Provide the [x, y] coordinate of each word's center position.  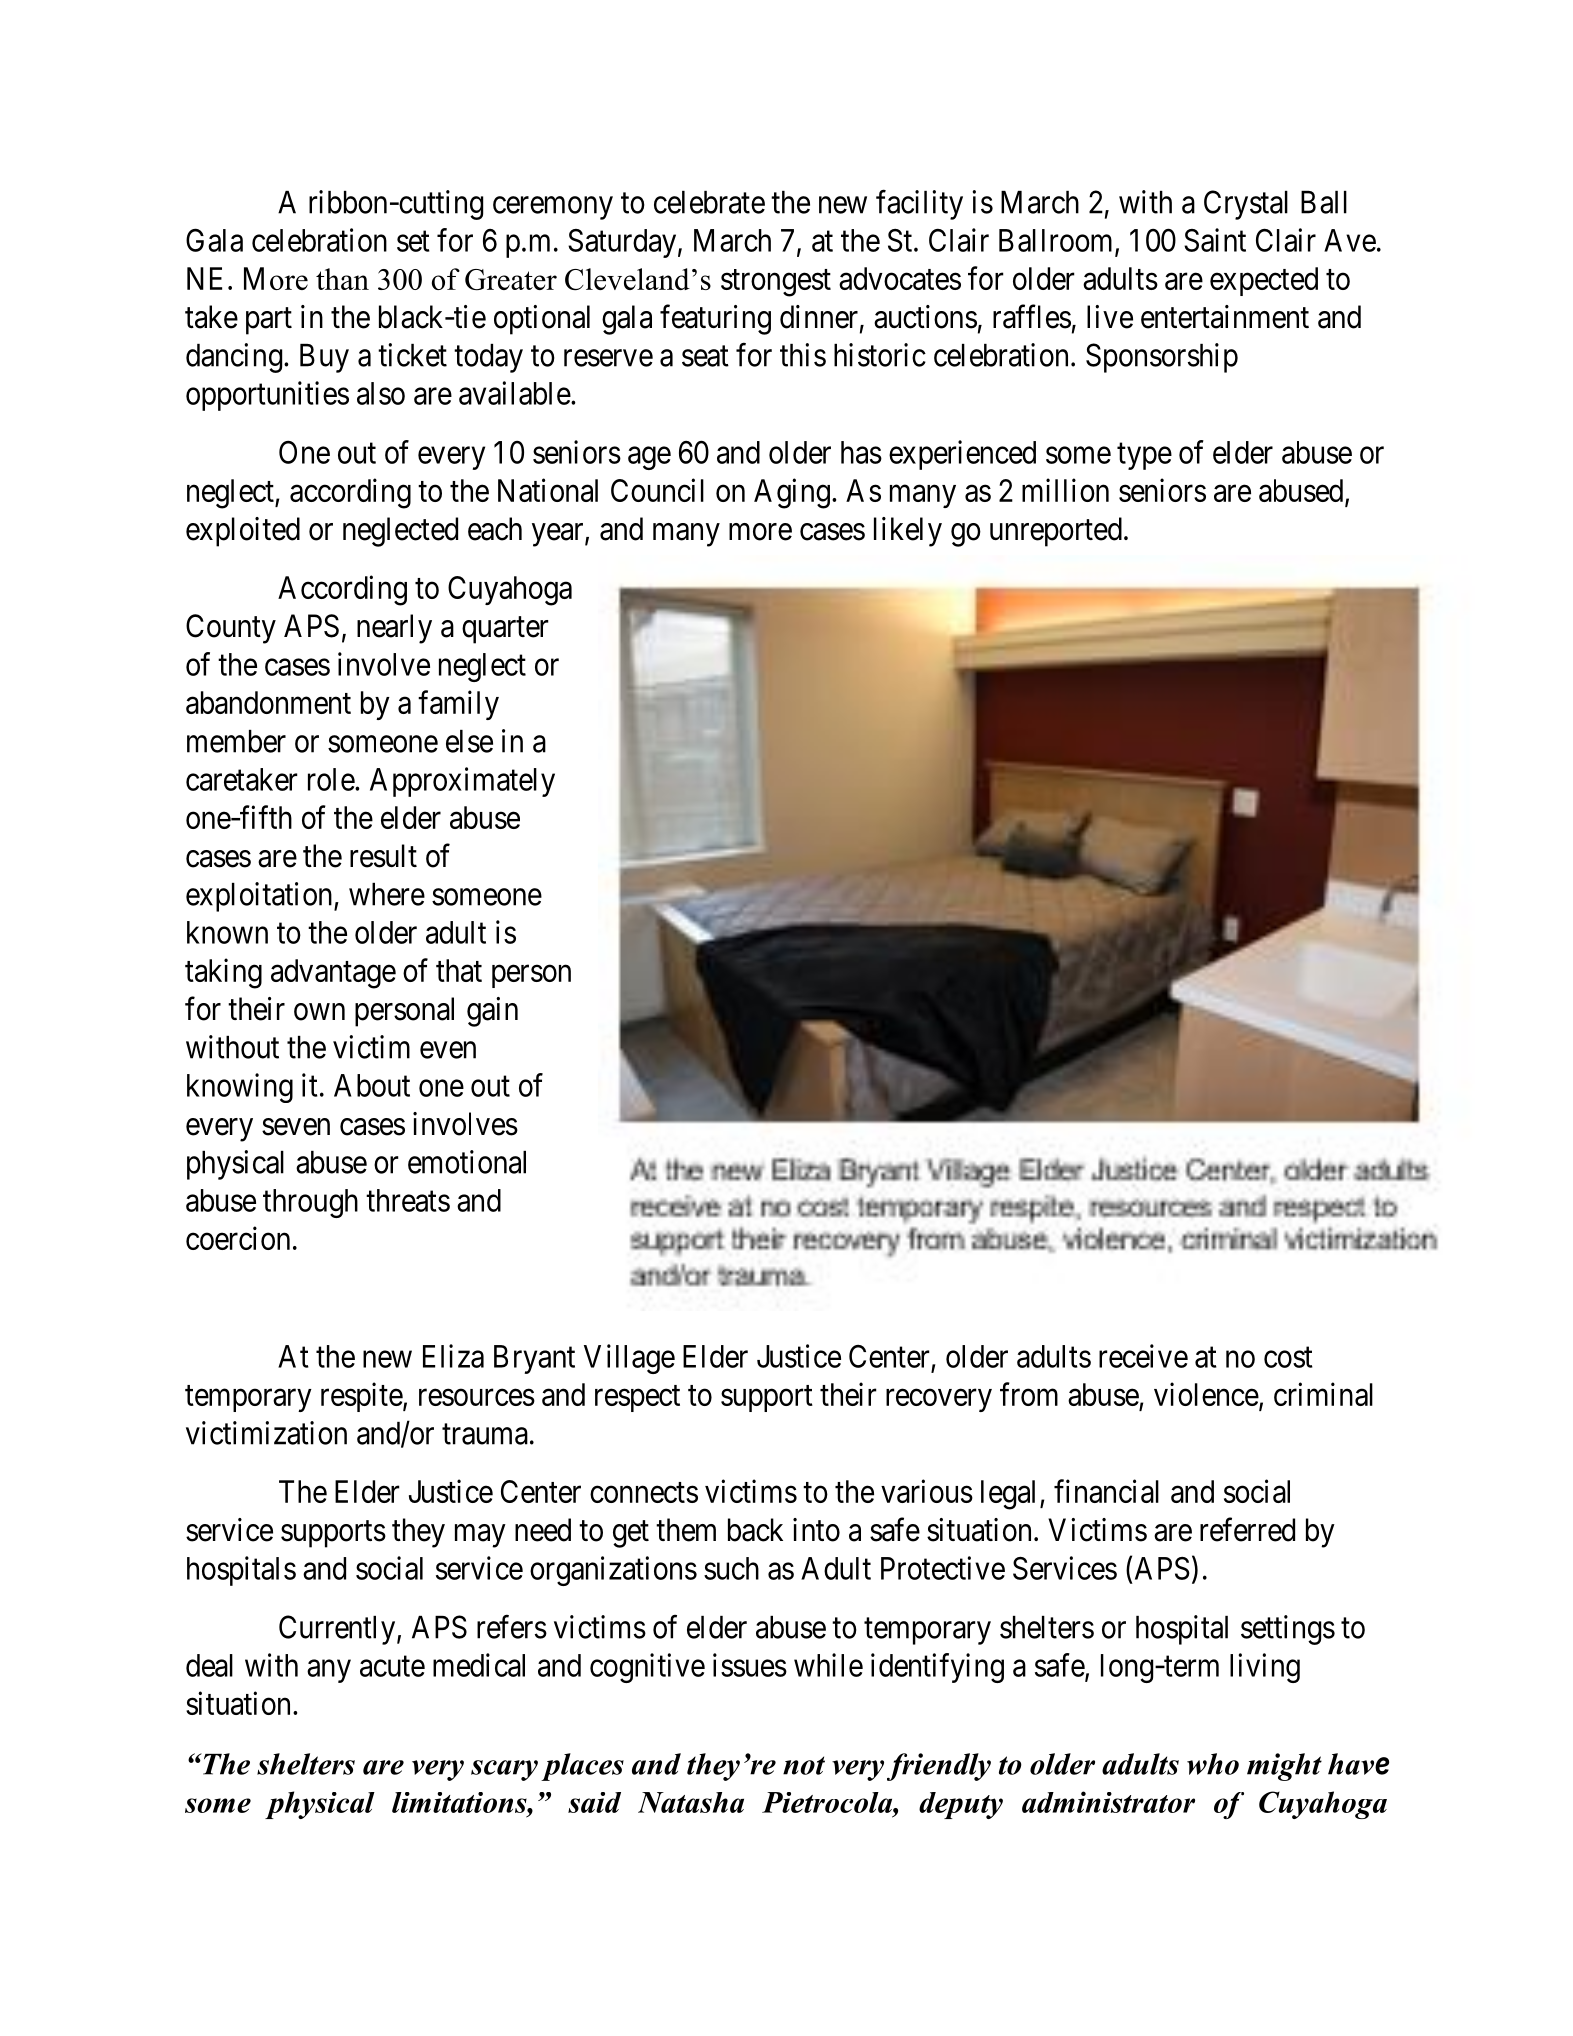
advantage [333, 974]
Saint [1215, 240]
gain [492, 1012]
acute [392, 1666]
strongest [776, 283]
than [342, 279]
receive [1143, 1356]
